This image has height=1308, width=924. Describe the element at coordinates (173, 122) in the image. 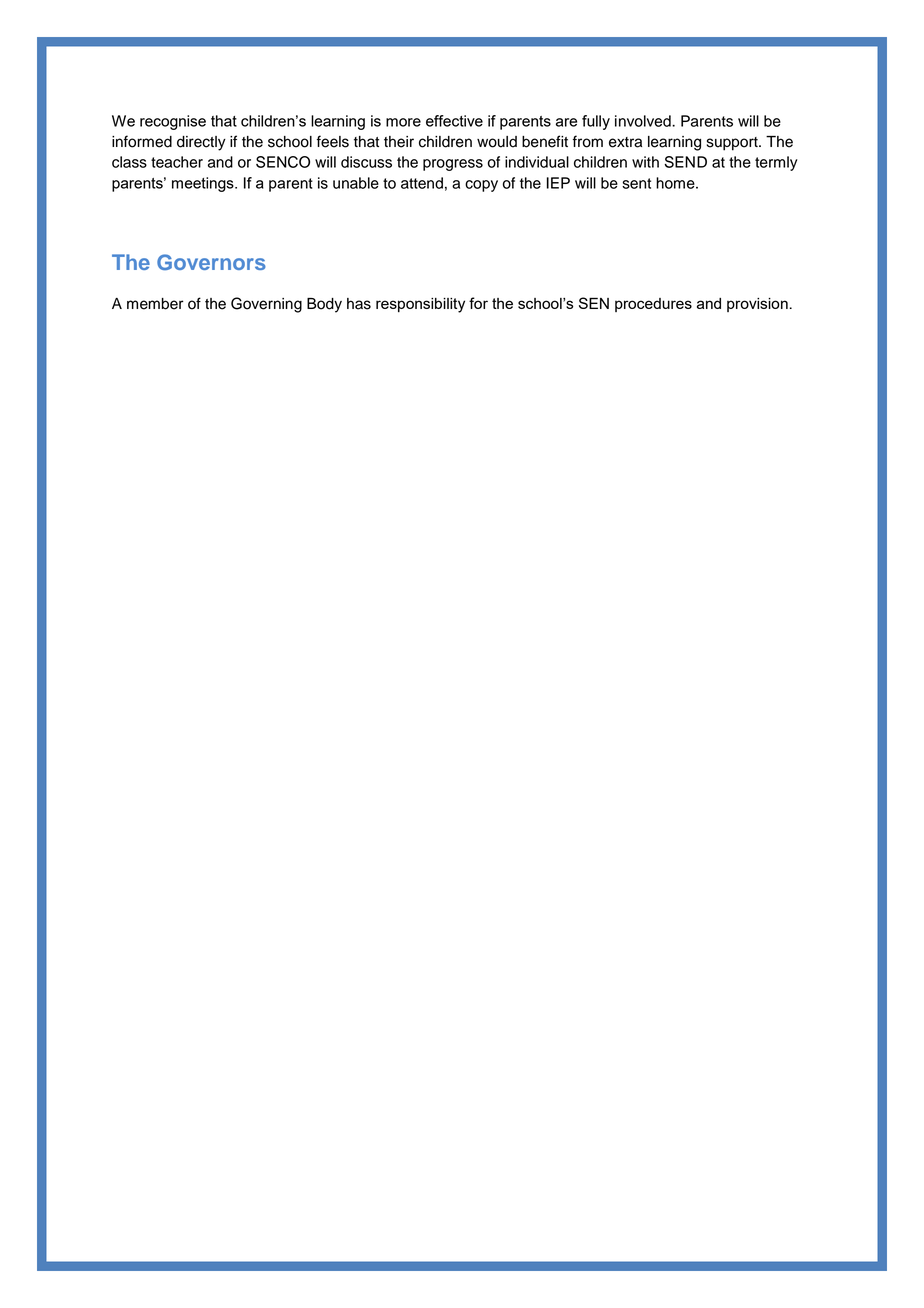

I see `recognise` at that location.
